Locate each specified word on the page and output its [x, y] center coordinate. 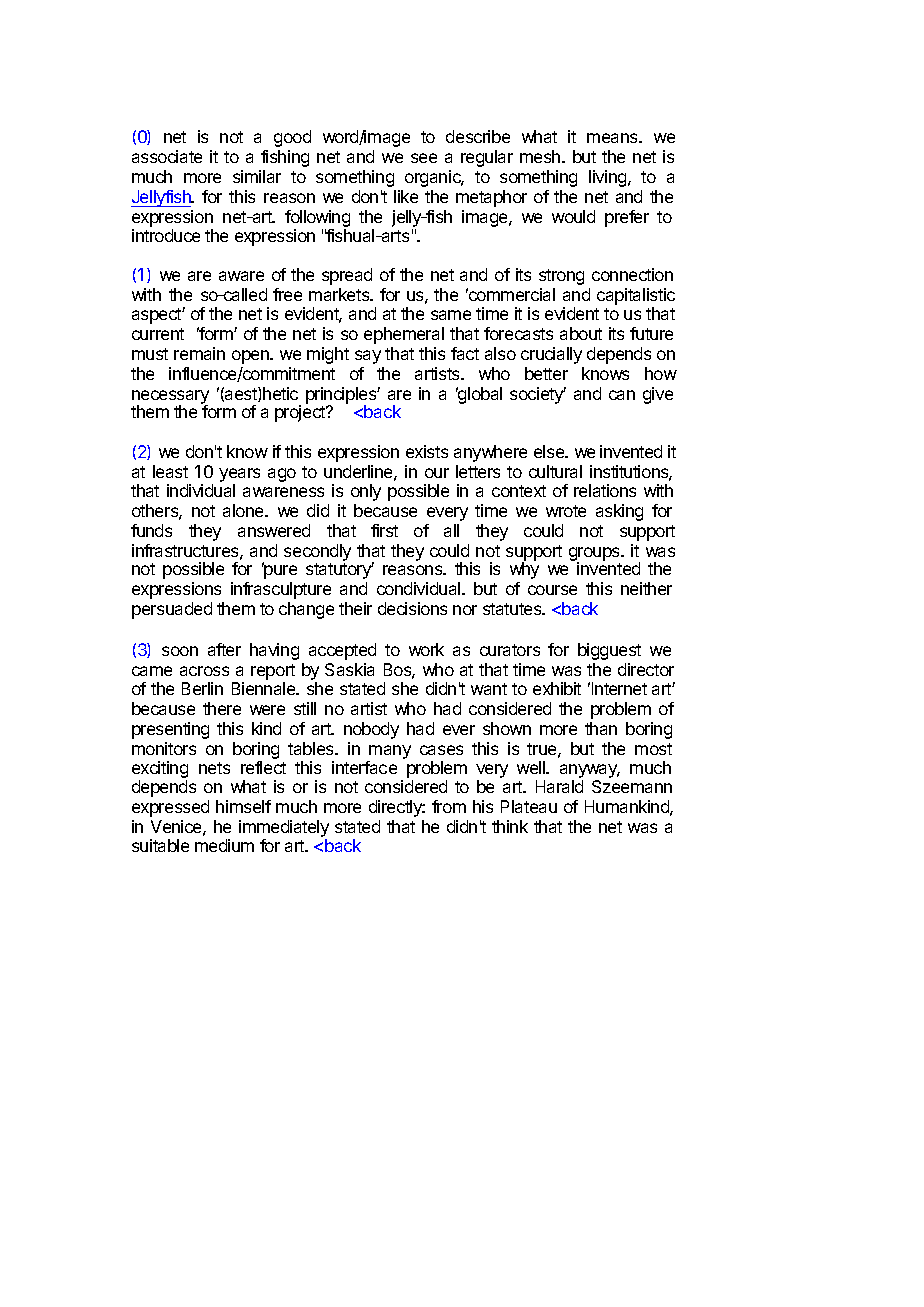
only [366, 492]
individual [201, 490]
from [449, 806]
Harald [559, 786]
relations [605, 490]
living [609, 178]
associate [167, 156]
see [424, 158]
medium [224, 845]
